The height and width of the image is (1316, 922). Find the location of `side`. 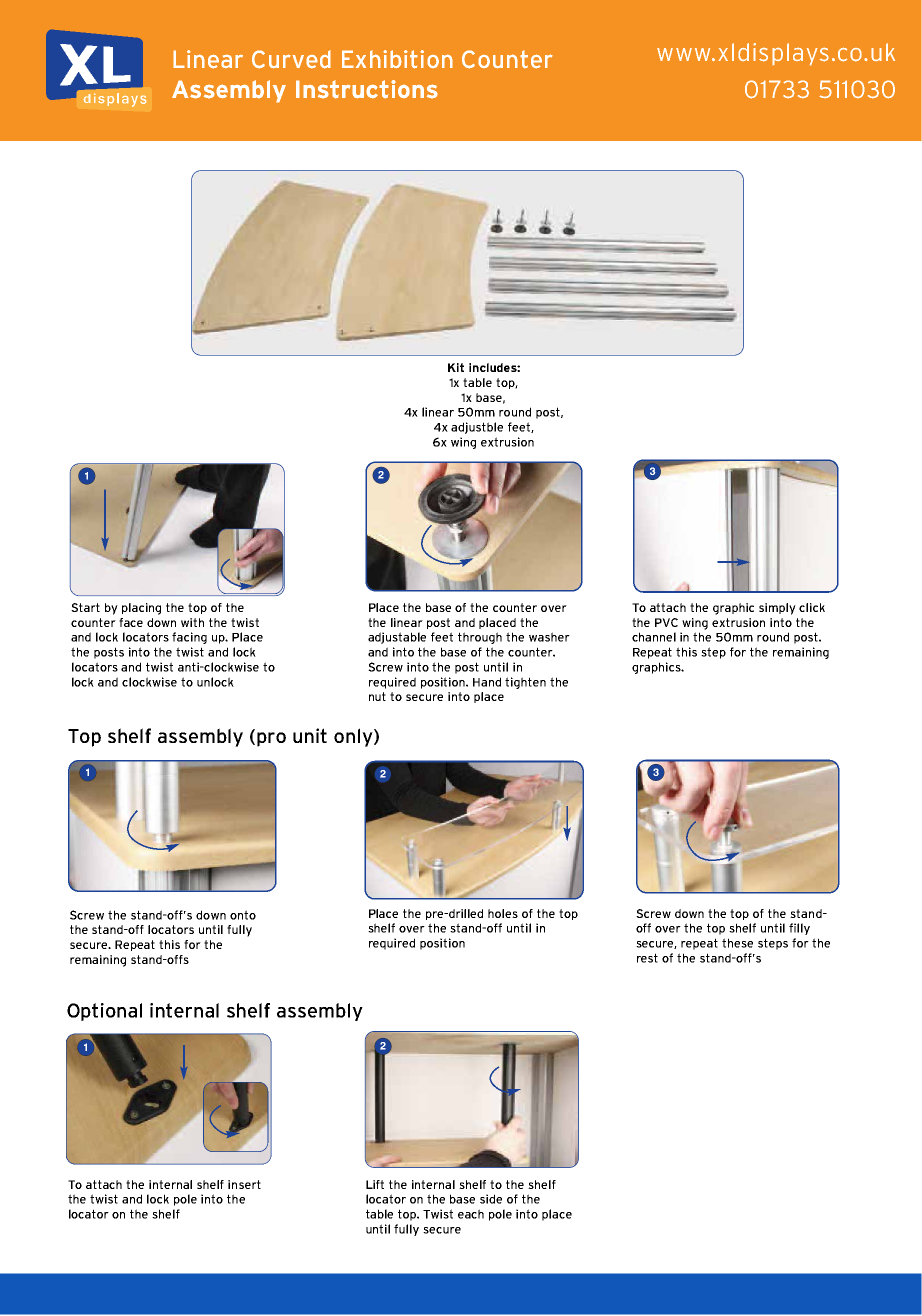

side is located at coordinates (491, 1199).
